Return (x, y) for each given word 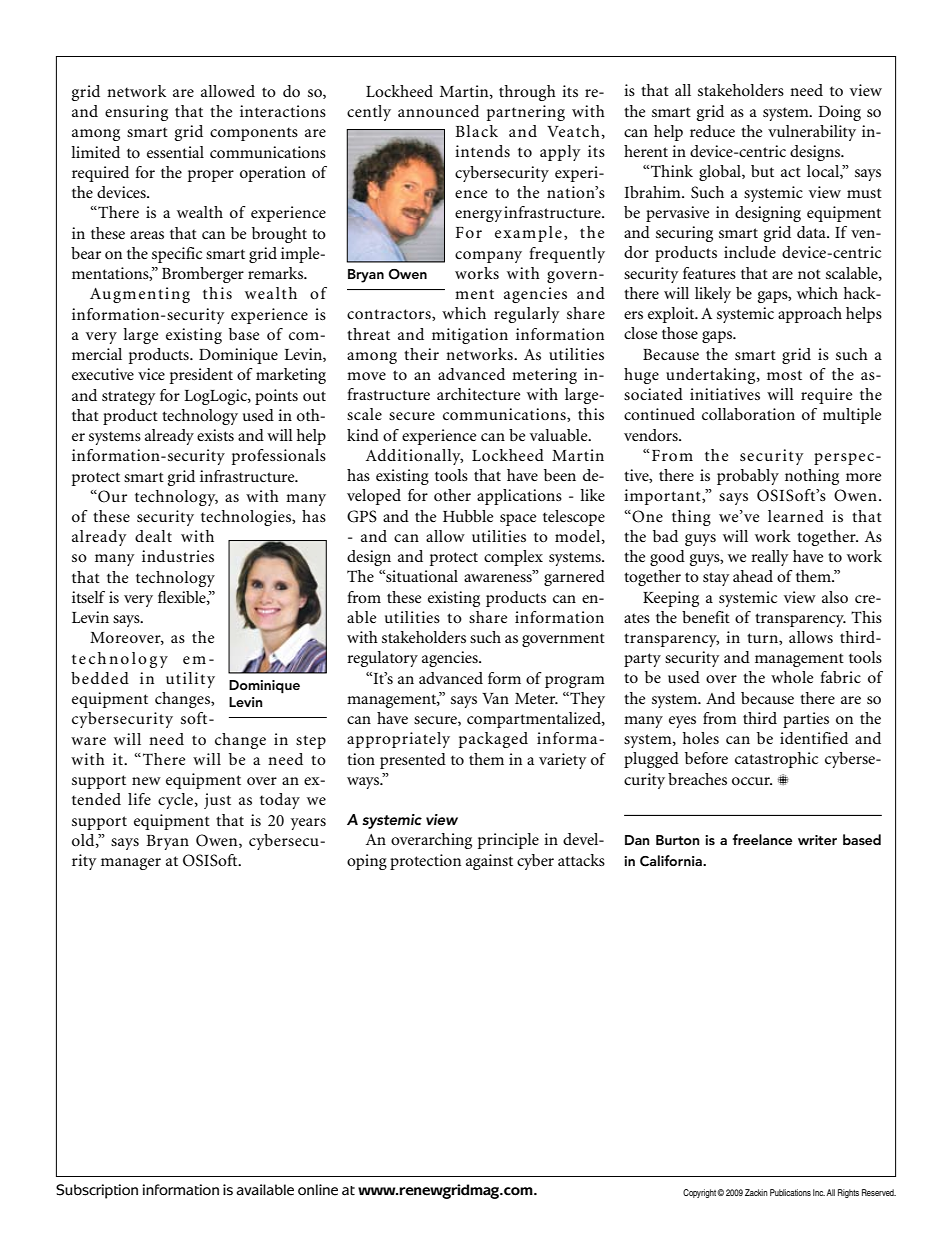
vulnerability (812, 133)
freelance (762, 839)
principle (508, 841)
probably (748, 477)
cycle (177, 801)
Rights (848, 1193)
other (452, 495)
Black (476, 131)
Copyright (700, 1193)
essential (175, 152)
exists (215, 435)
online (318, 1190)
